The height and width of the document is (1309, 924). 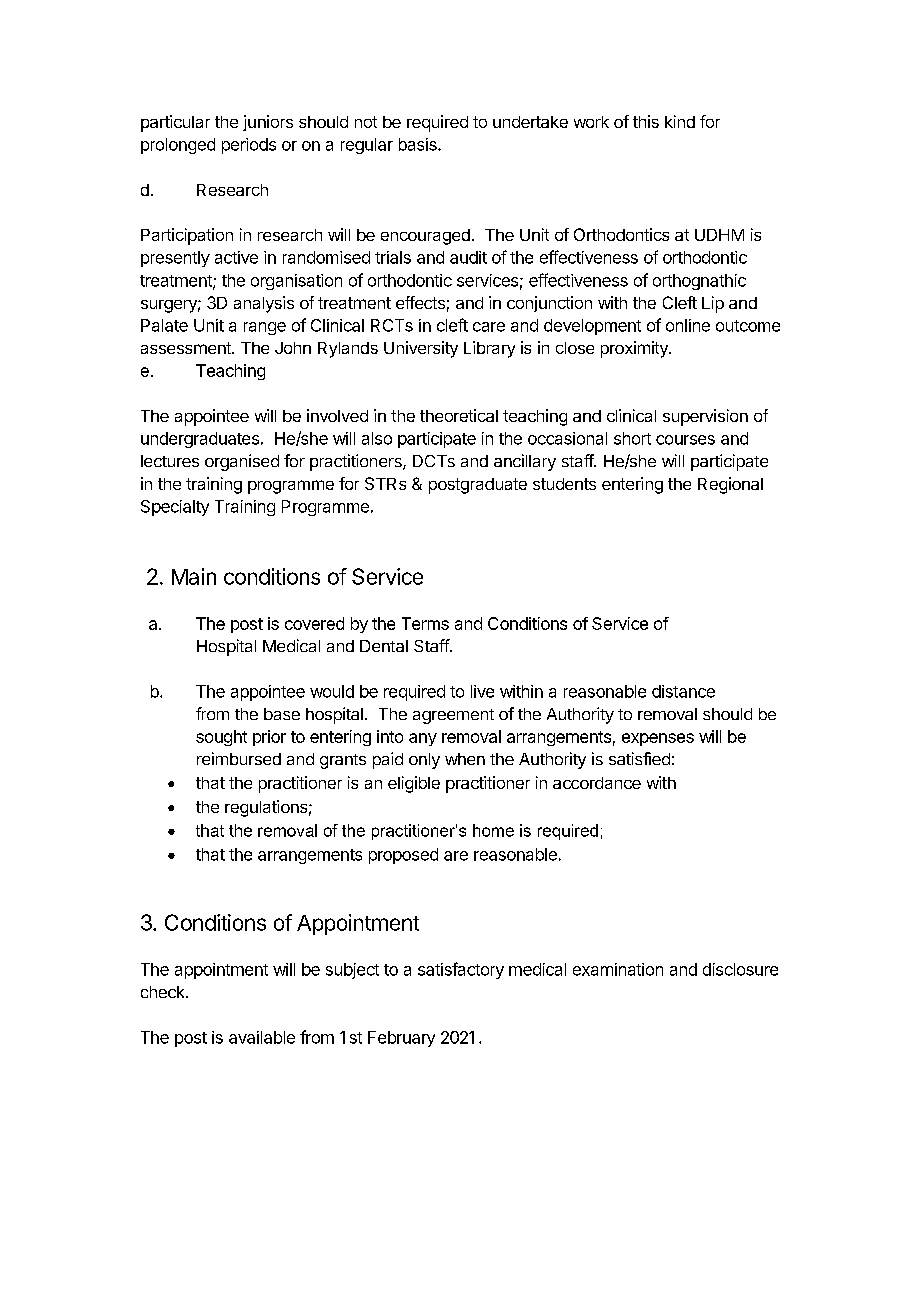 I want to click on available, so click(x=262, y=1037).
